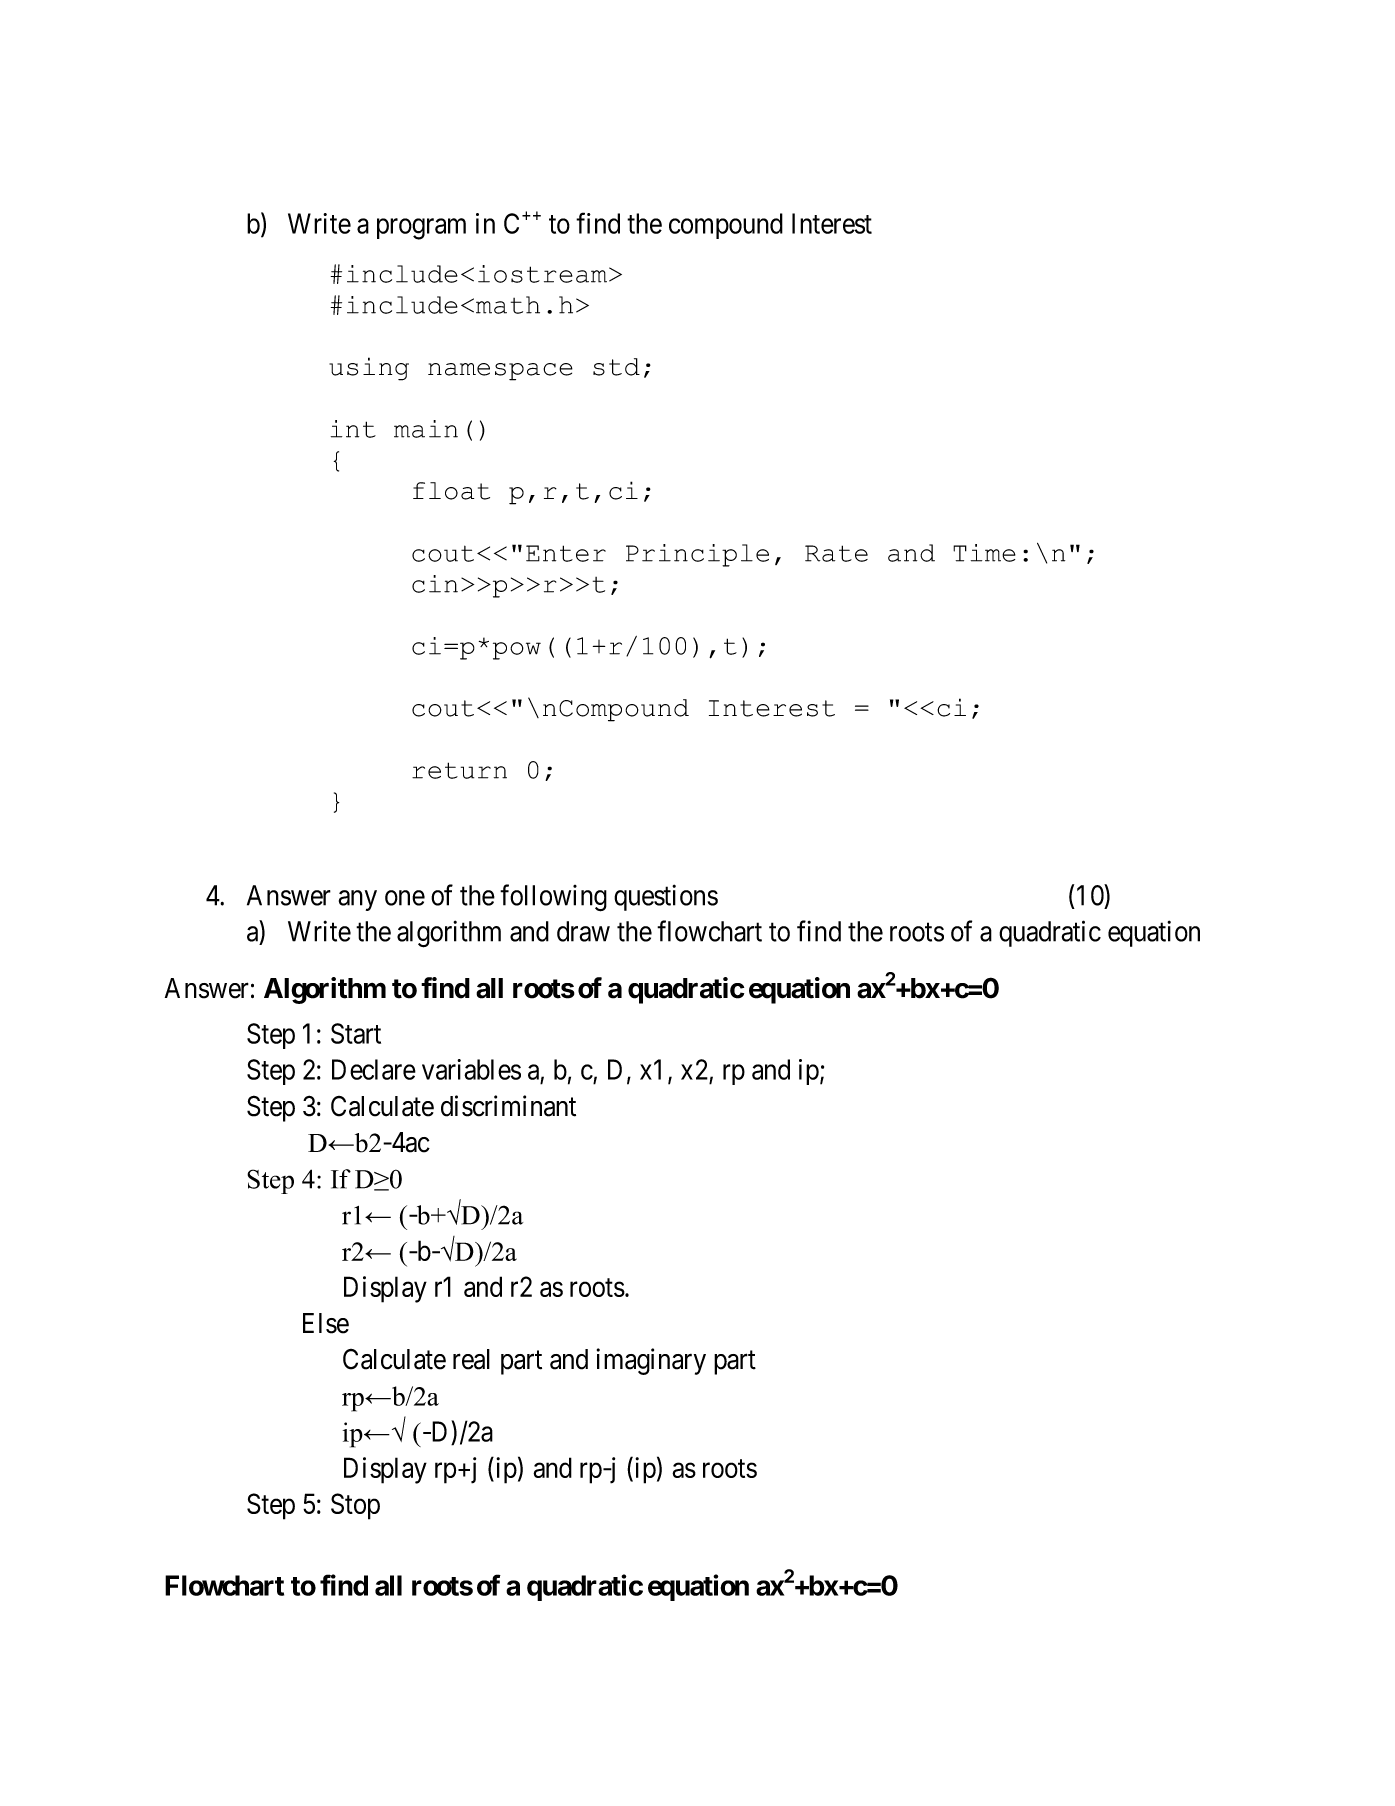 This document has width=1395, height=1806. I want to click on draw, so click(583, 931).
